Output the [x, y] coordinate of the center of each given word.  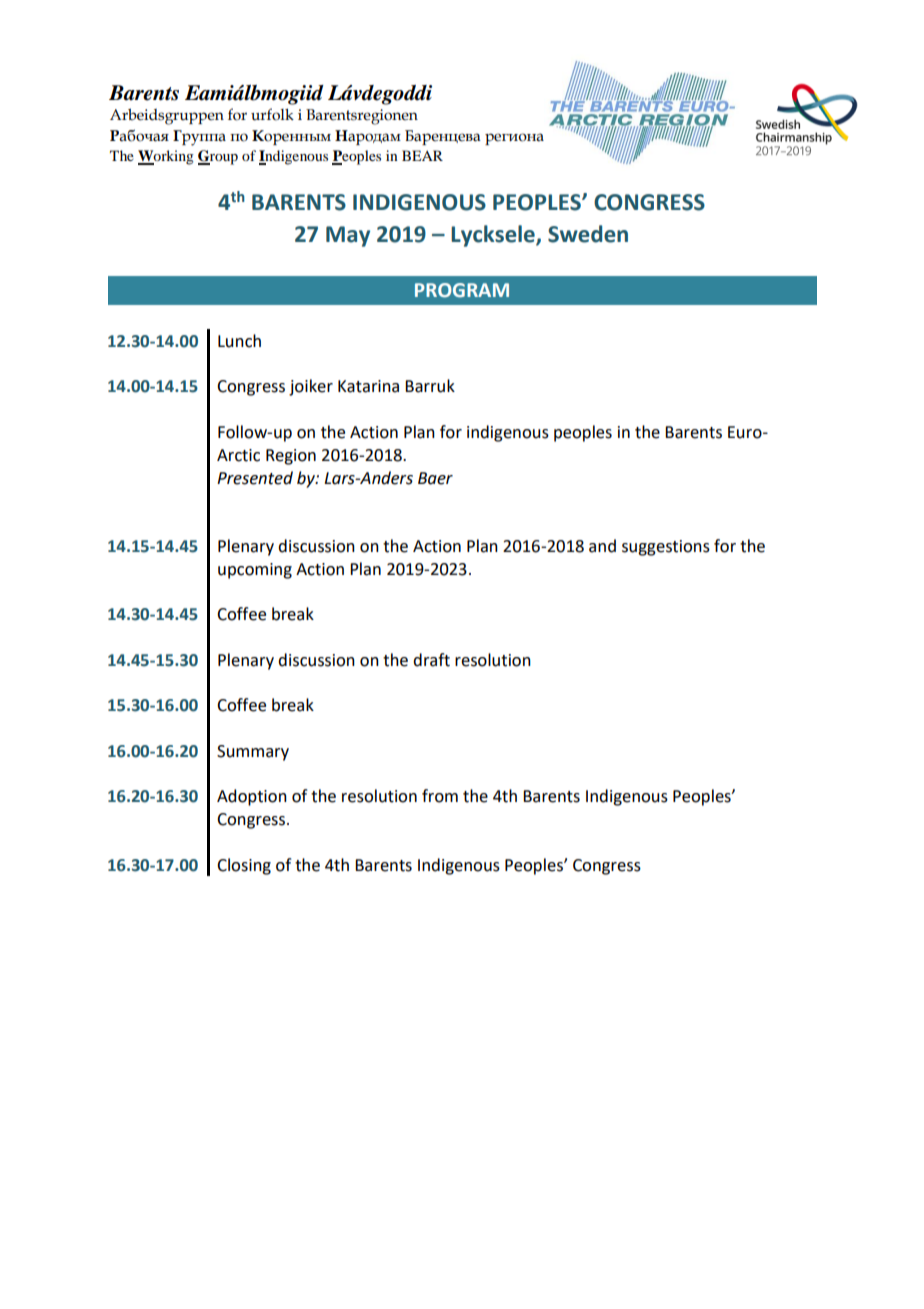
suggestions [666, 548]
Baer [435, 478]
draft [431, 660]
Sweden [588, 234]
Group [218, 157]
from [440, 796]
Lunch [239, 341]
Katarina [368, 386]
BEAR [422, 155]
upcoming [255, 571]
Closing [244, 866]
